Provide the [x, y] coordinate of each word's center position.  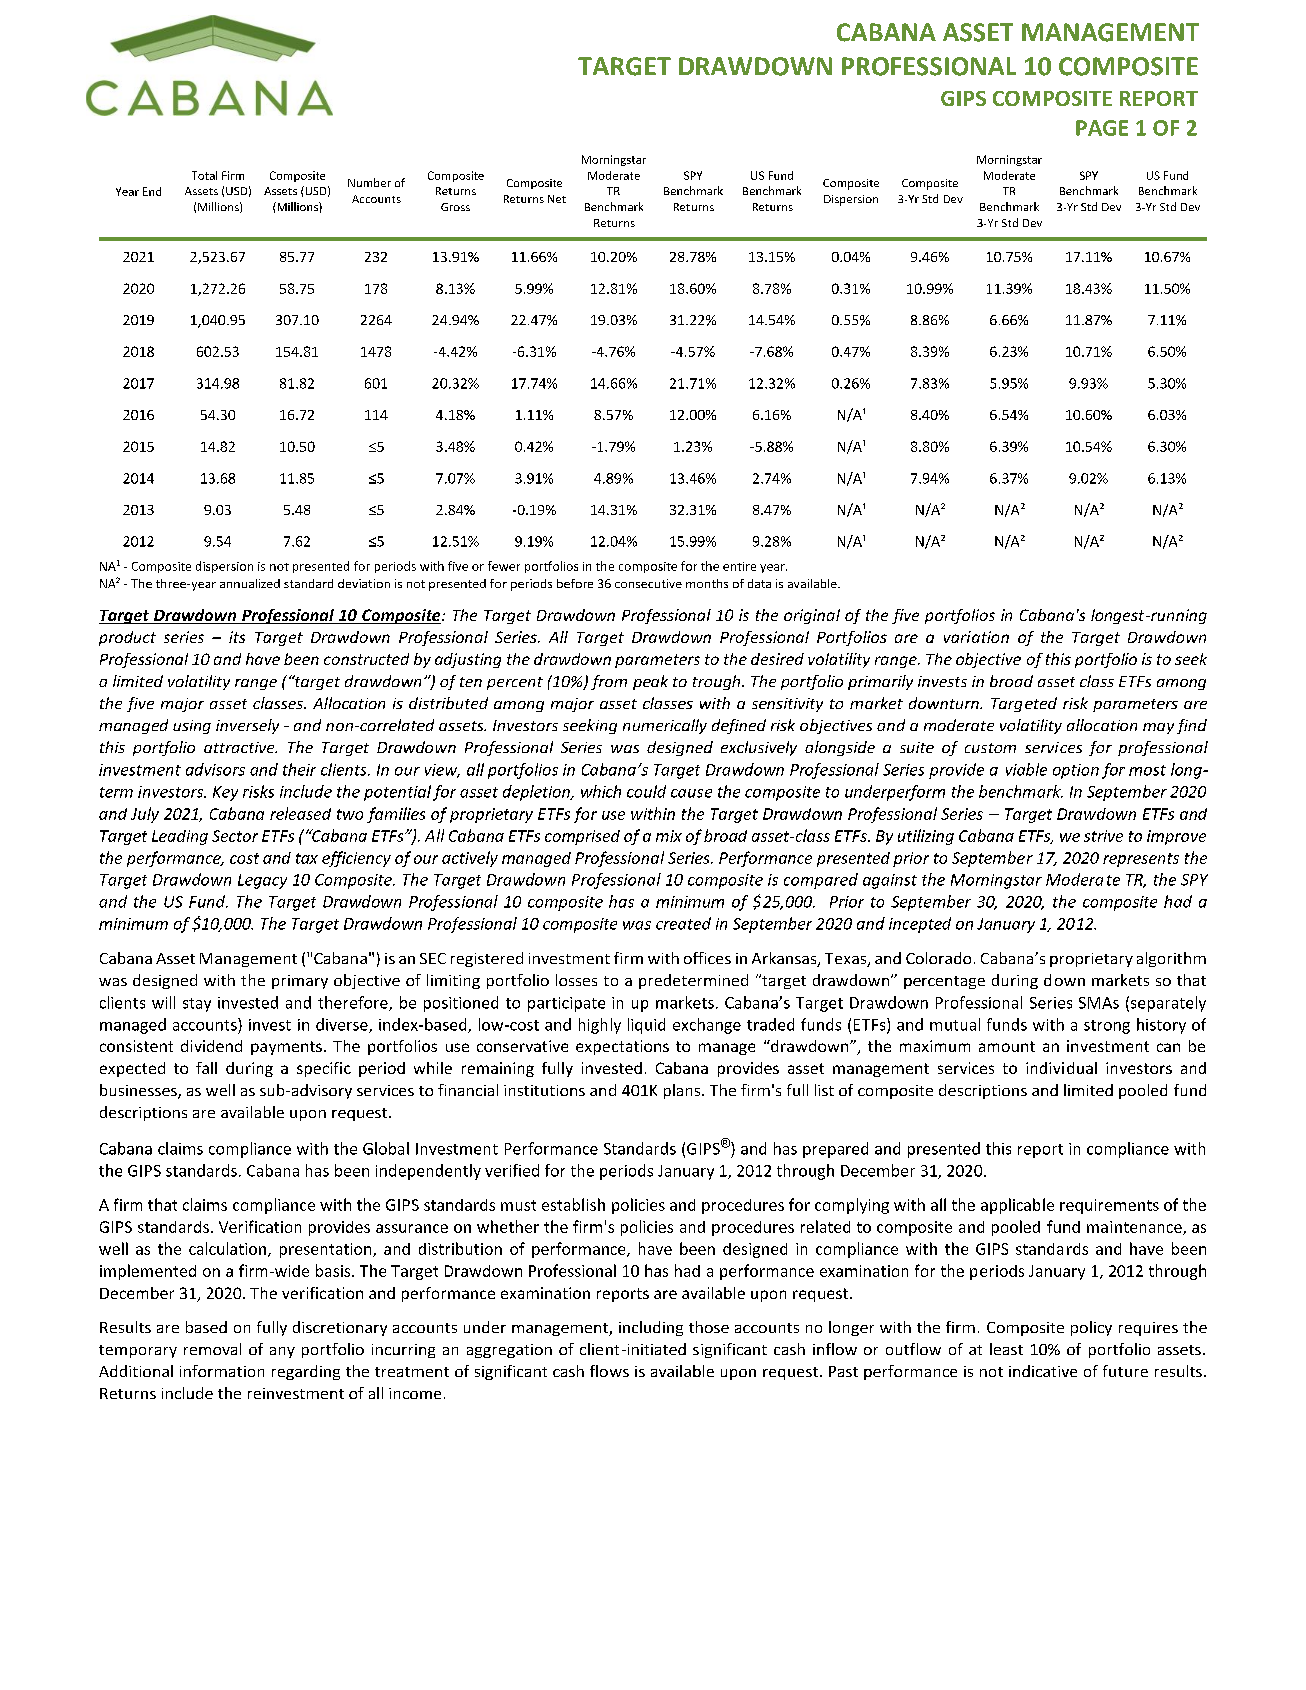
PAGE [1102, 128]
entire [739, 566]
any [282, 1352]
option [1076, 771]
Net [557, 199]
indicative [1043, 1371]
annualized [250, 583]
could [646, 791]
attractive [240, 747]
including [651, 1328]
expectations [622, 1047]
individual [1061, 1068]
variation [976, 637]
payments [286, 1048]
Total [204, 175]
